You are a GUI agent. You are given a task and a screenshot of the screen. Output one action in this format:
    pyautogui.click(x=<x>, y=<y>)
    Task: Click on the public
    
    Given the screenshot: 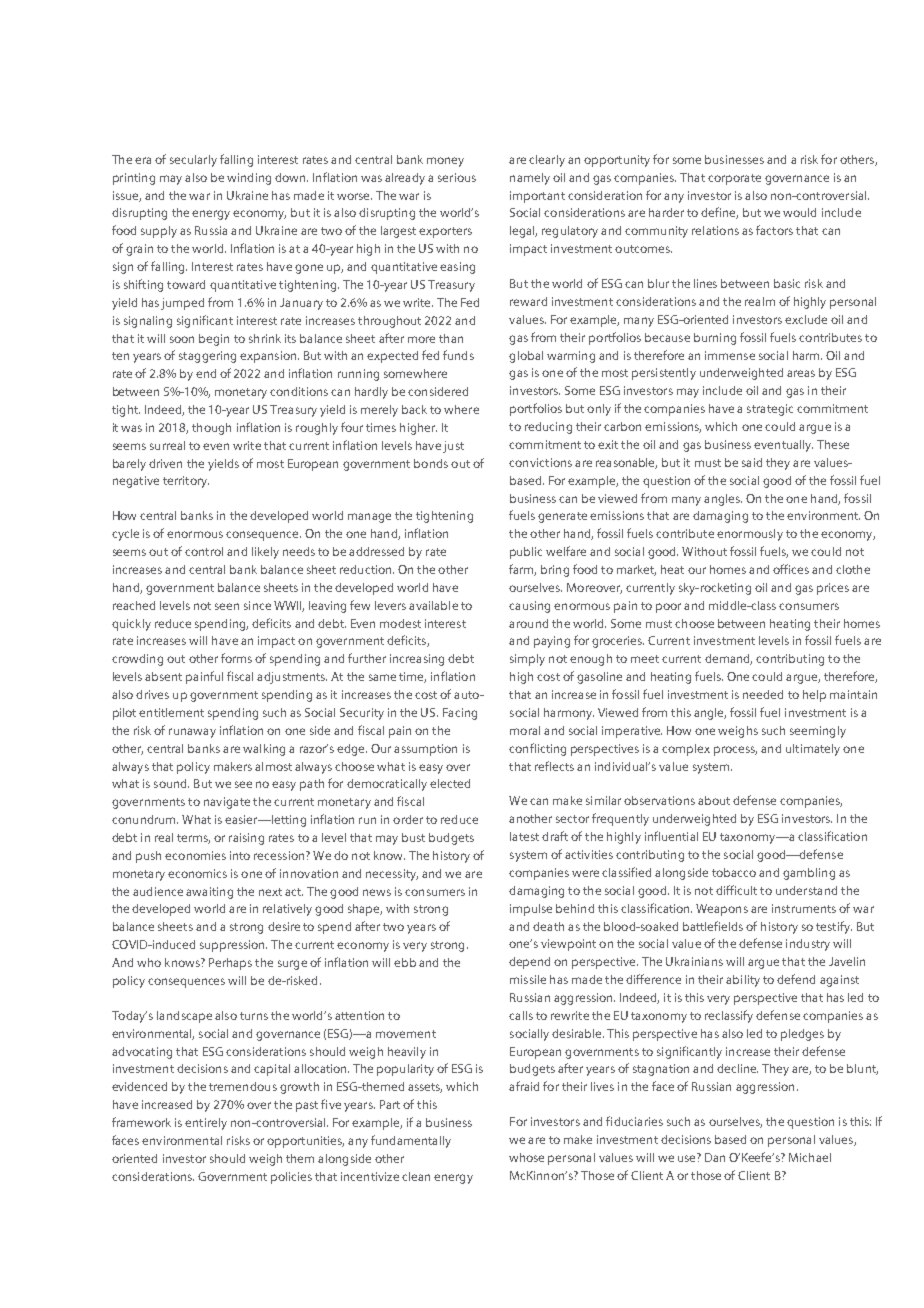 What is the action you would take?
    pyautogui.click(x=526, y=553)
